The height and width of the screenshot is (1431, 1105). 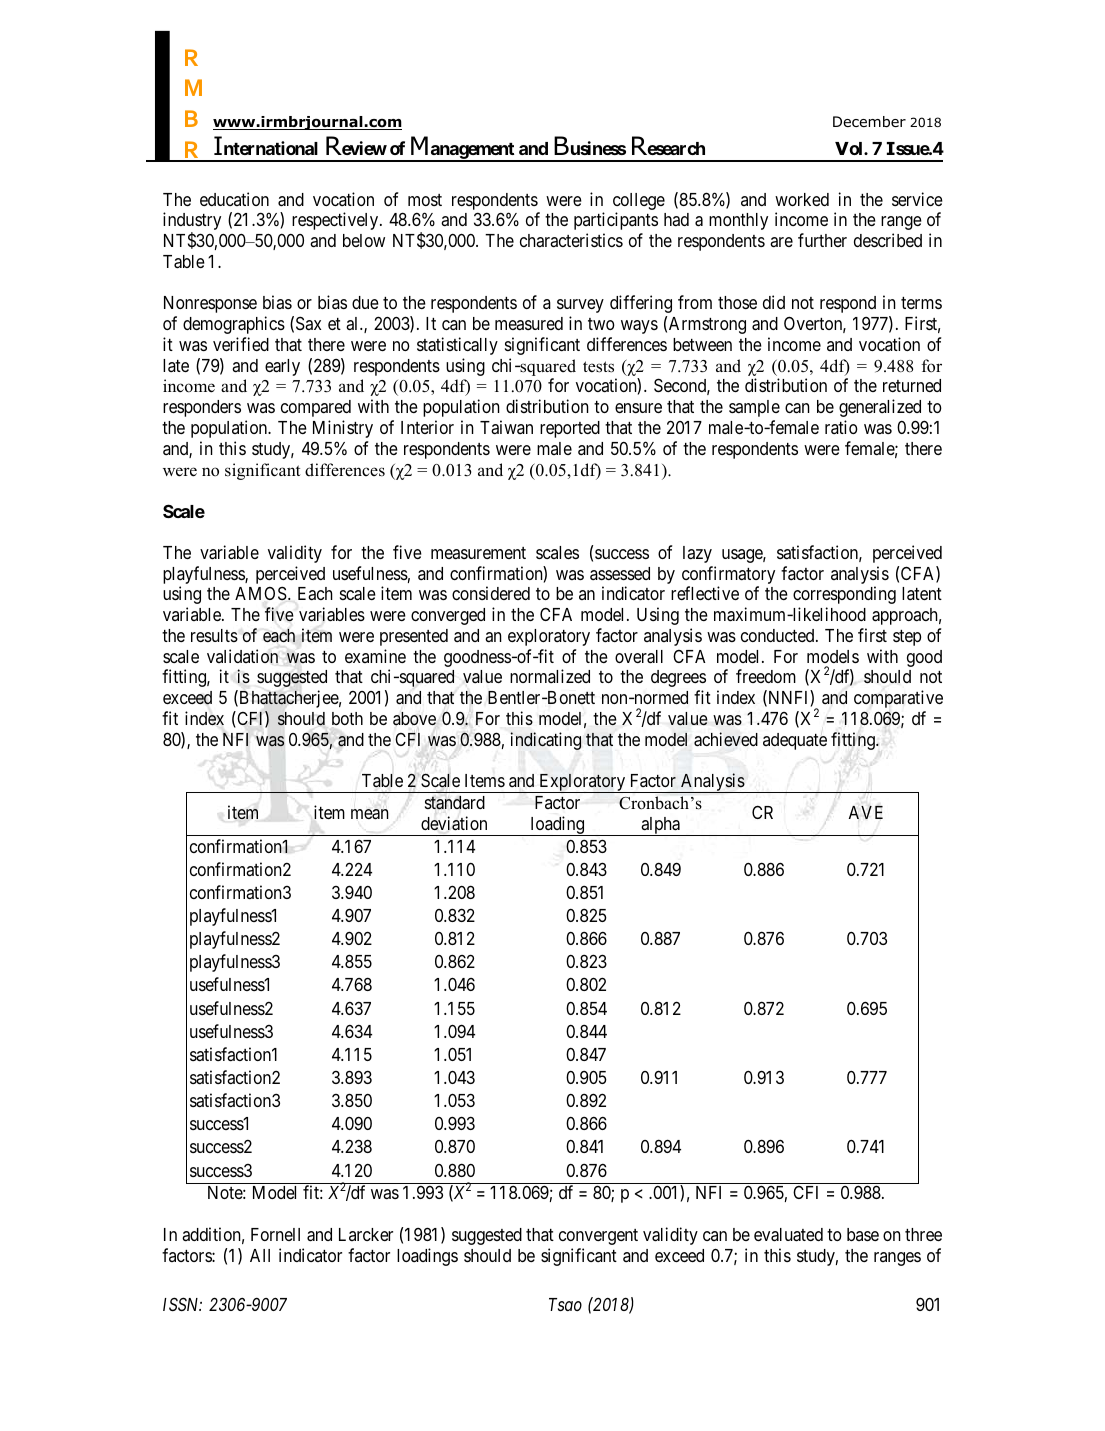 I want to click on ISSN, so click(x=182, y=1304).
